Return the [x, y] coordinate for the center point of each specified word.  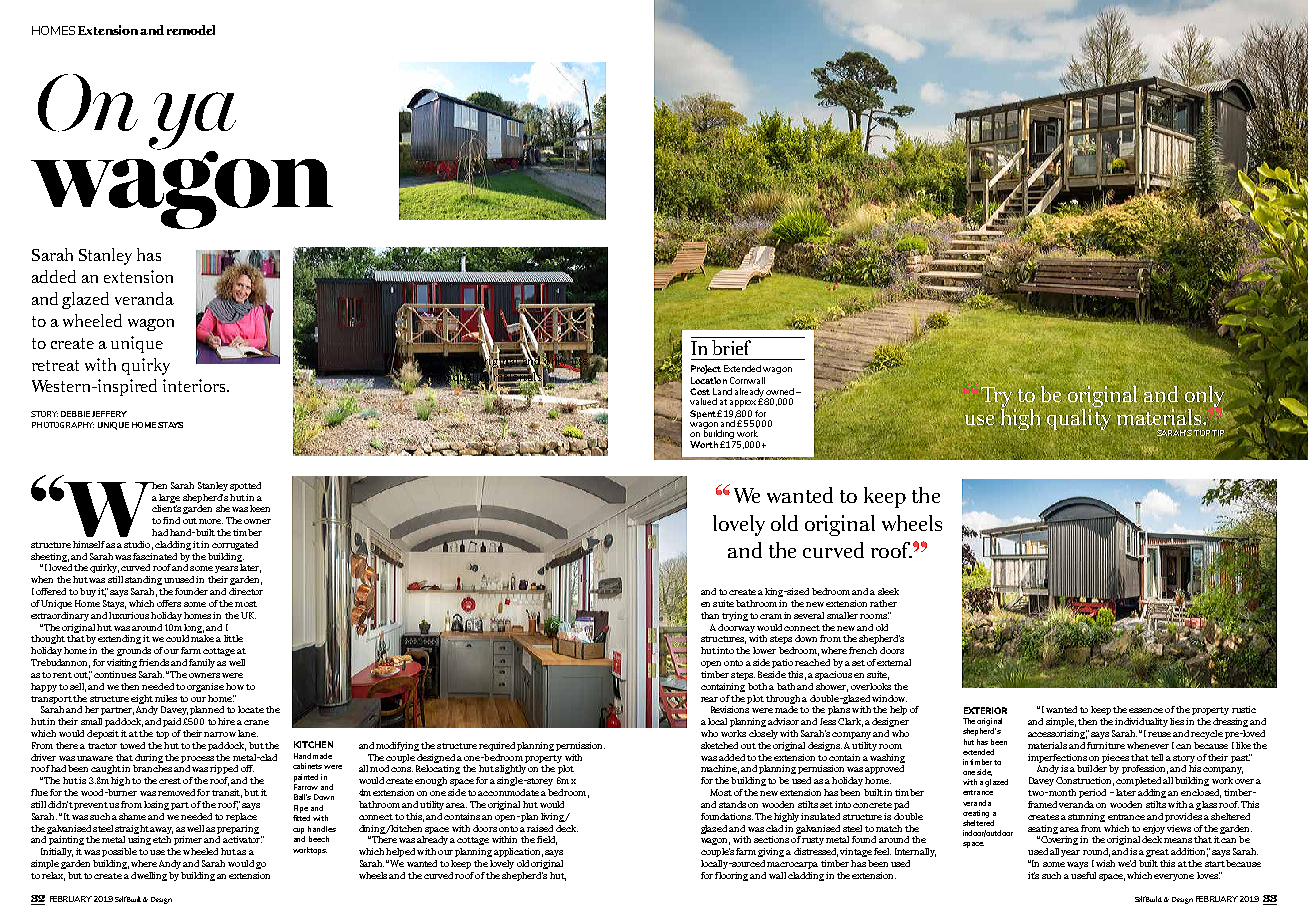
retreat [55, 365]
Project [706, 369]
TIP [1218, 433]
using [139, 840]
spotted [245, 486]
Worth [704, 444]
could [177, 638]
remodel [191, 30]
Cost [700, 391]
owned [780, 391]
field [547, 840]
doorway [736, 628]
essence [1146, 710]
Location [709, 380]
